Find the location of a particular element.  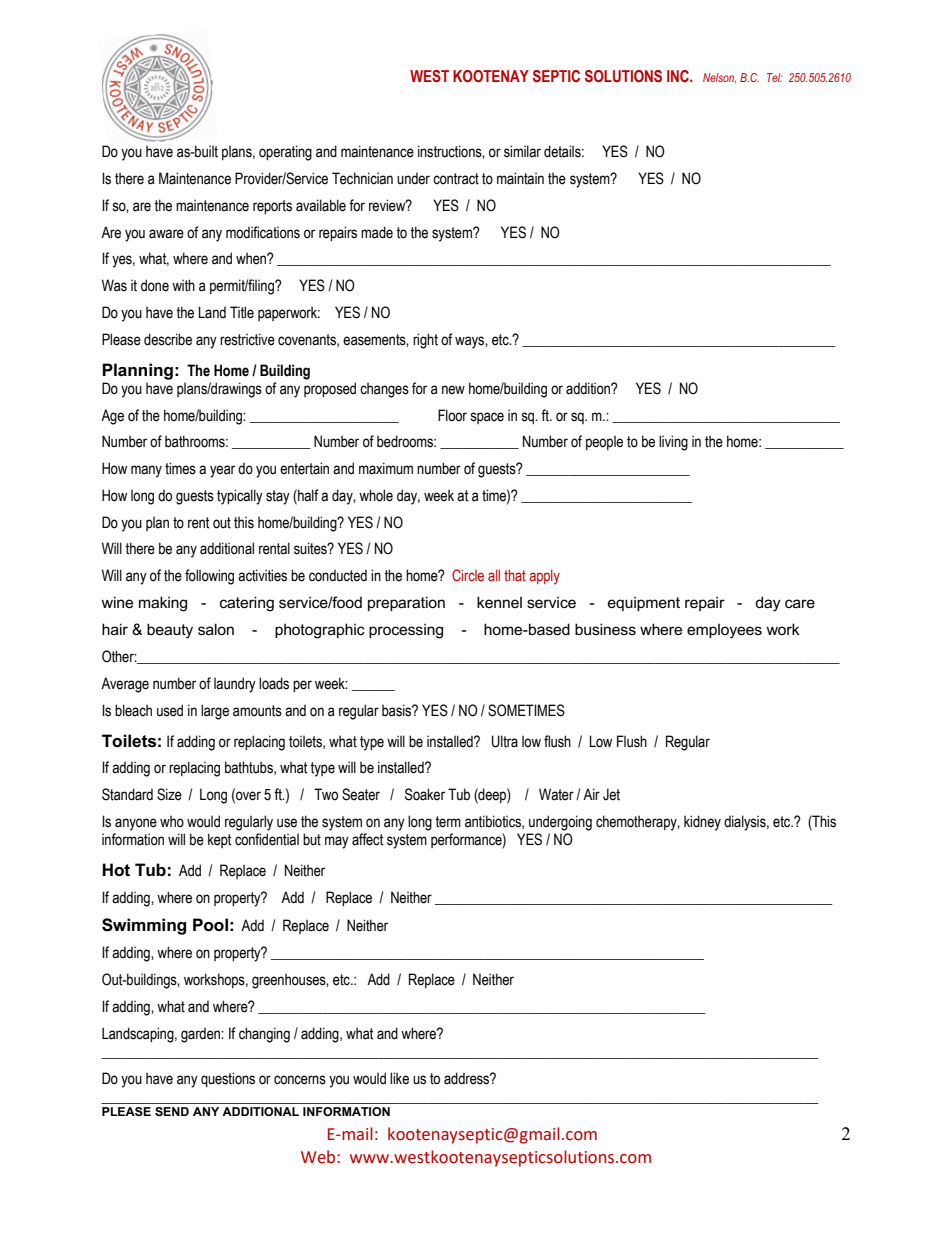

like is located at coordinates (399, 1078).
